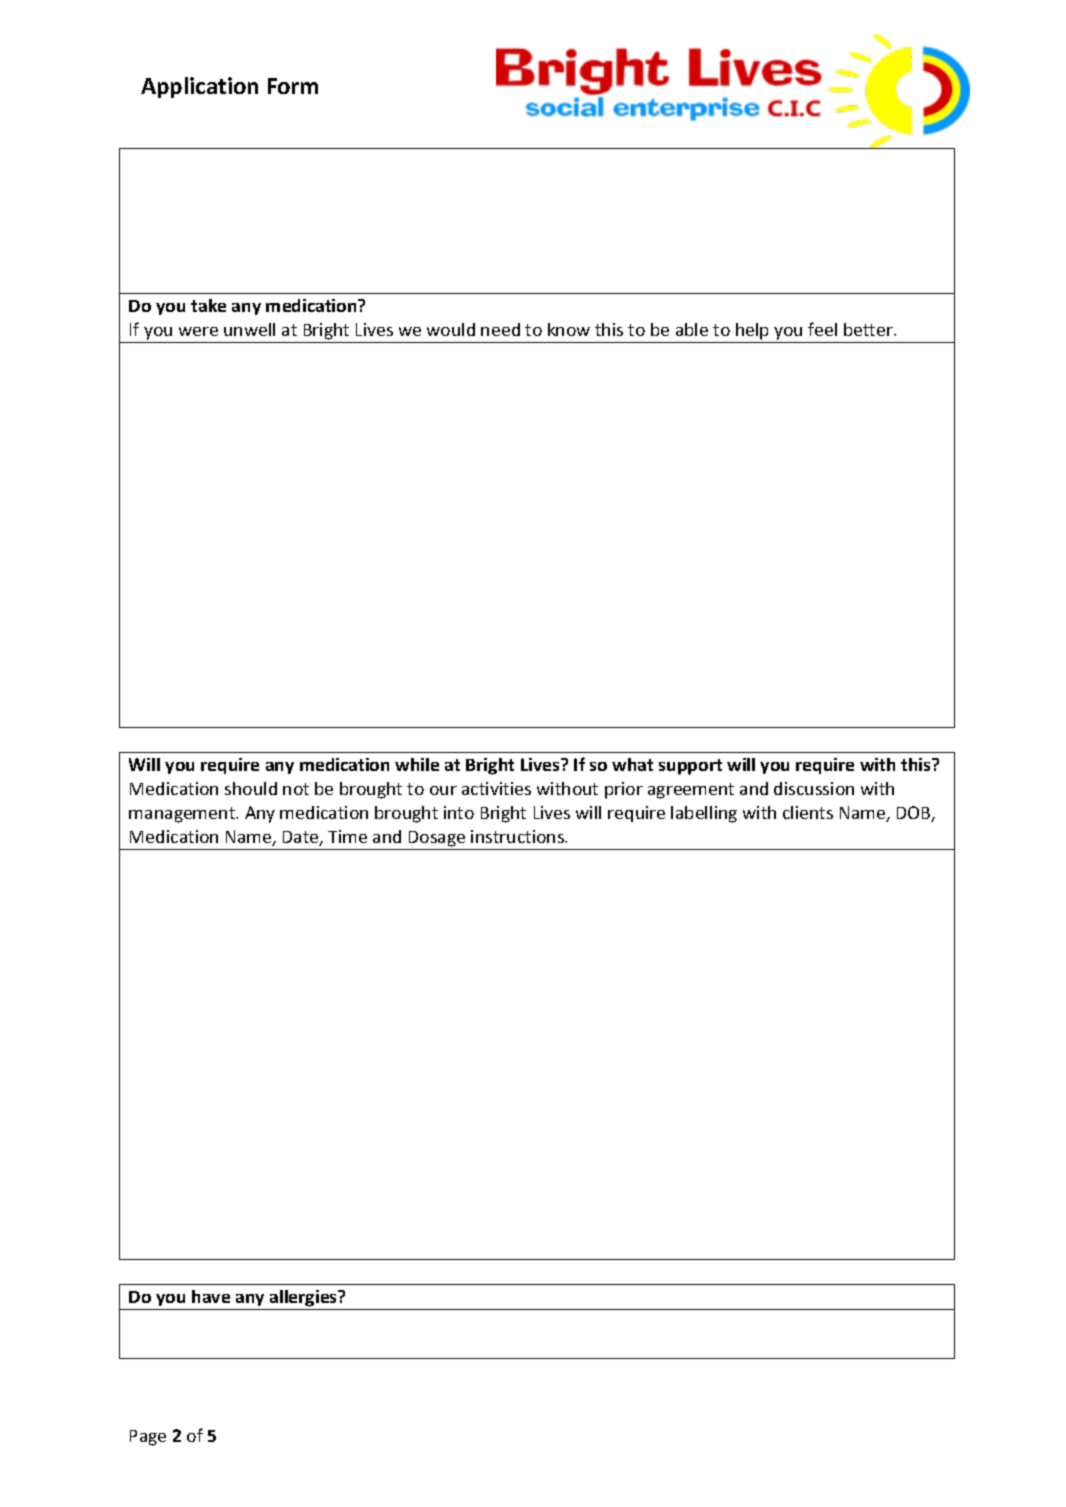  I want to click on help, so click(752, 331).
